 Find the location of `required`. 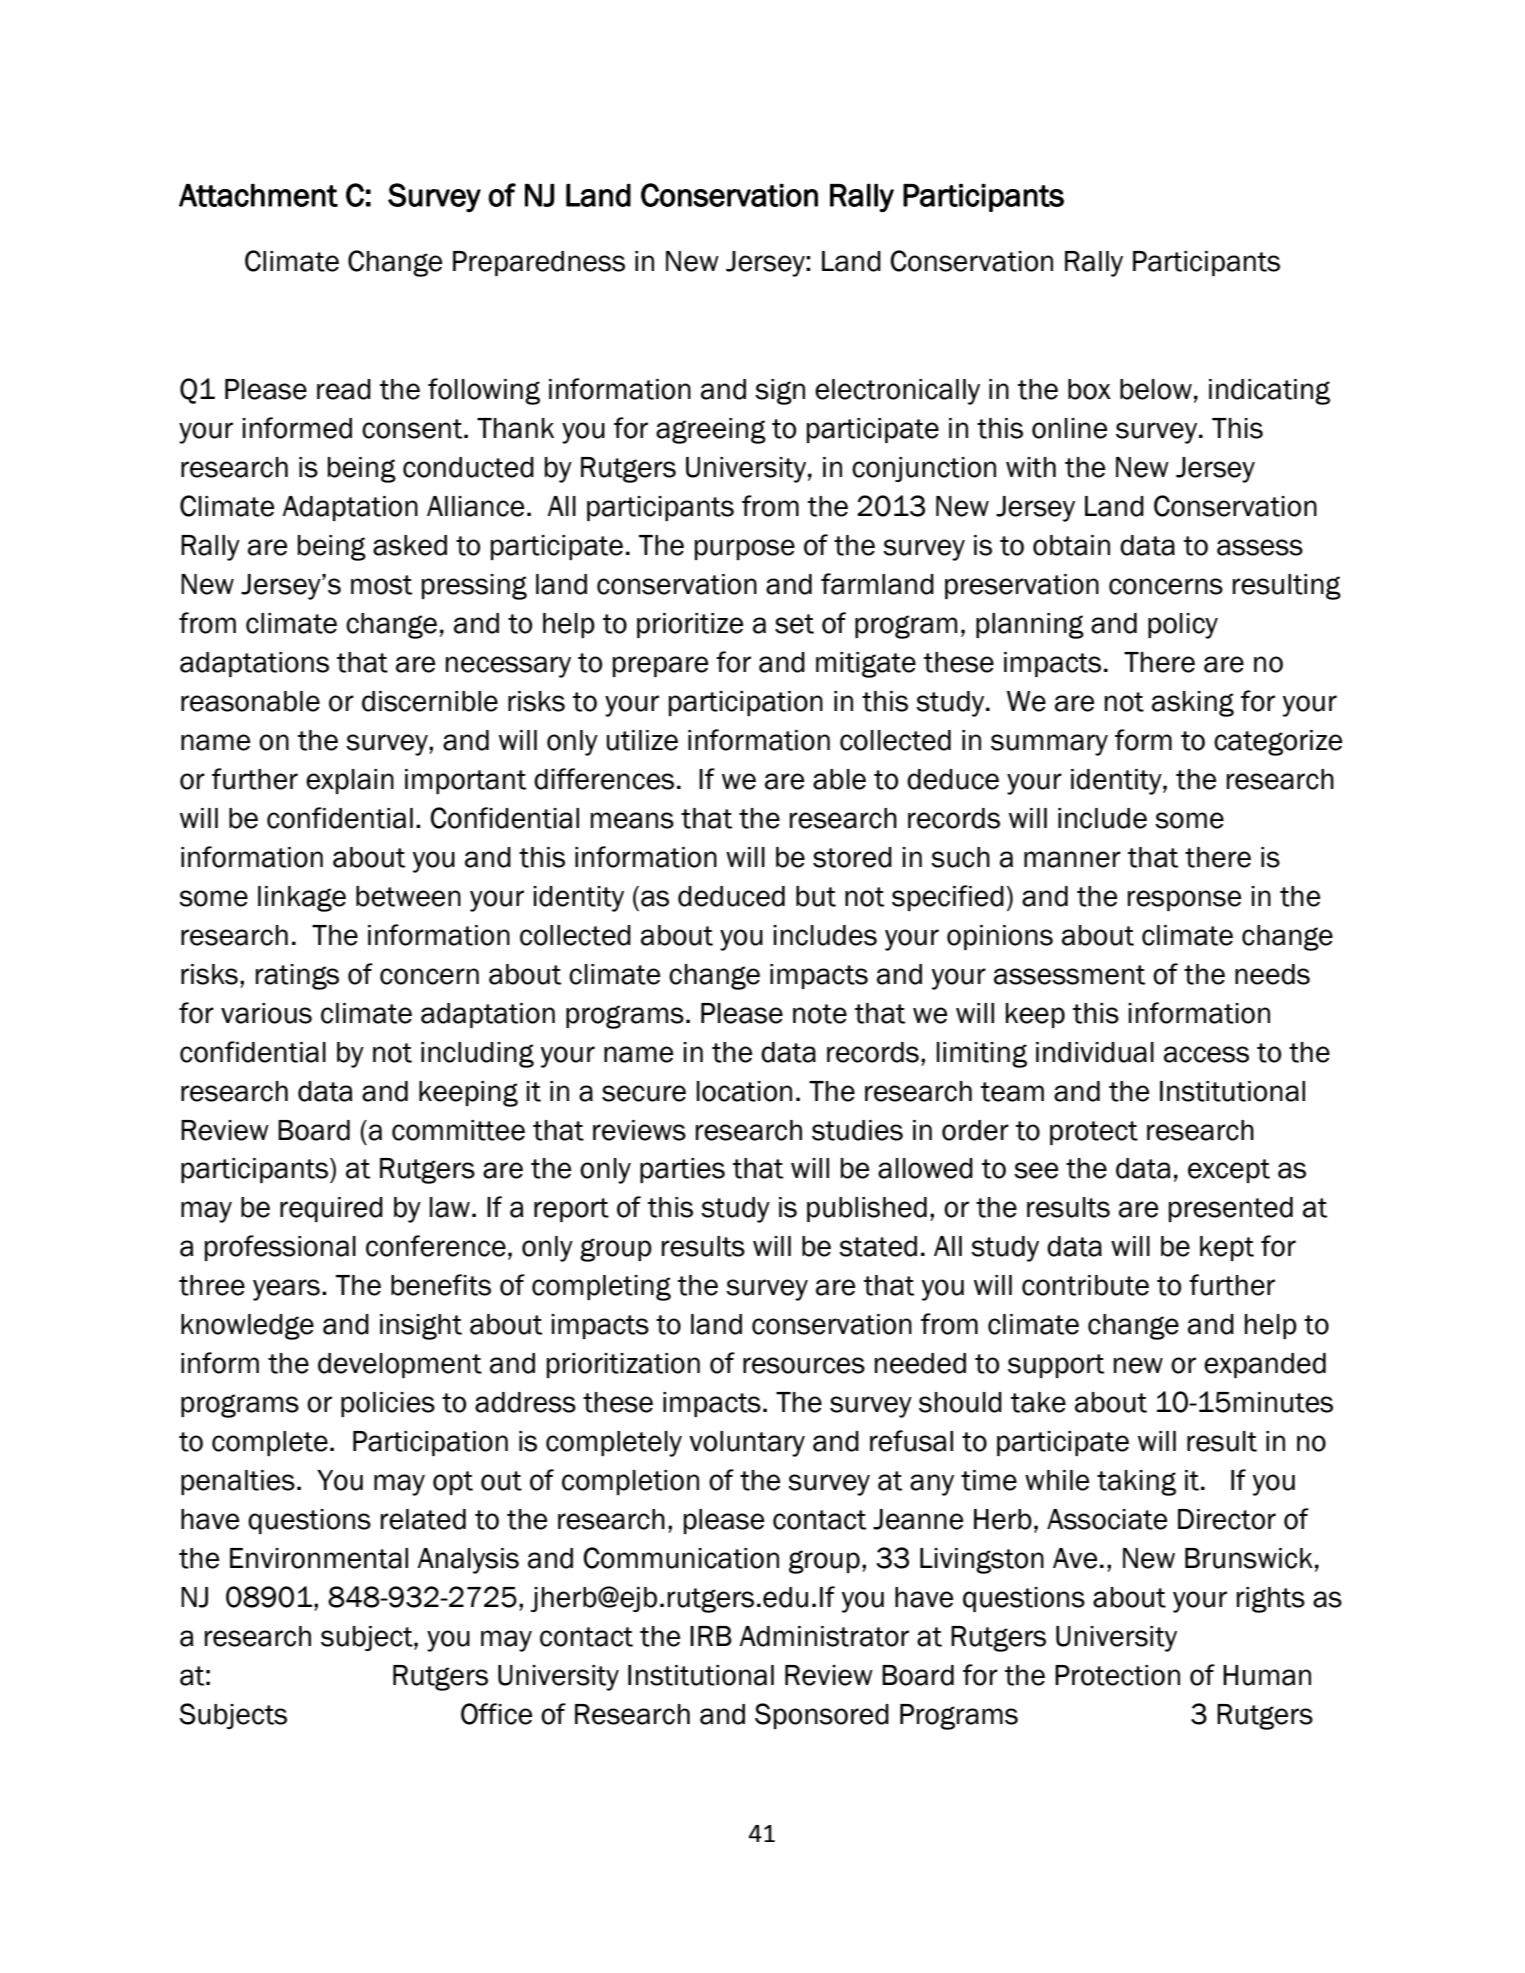

required is located at coordinates (331, 1209).
